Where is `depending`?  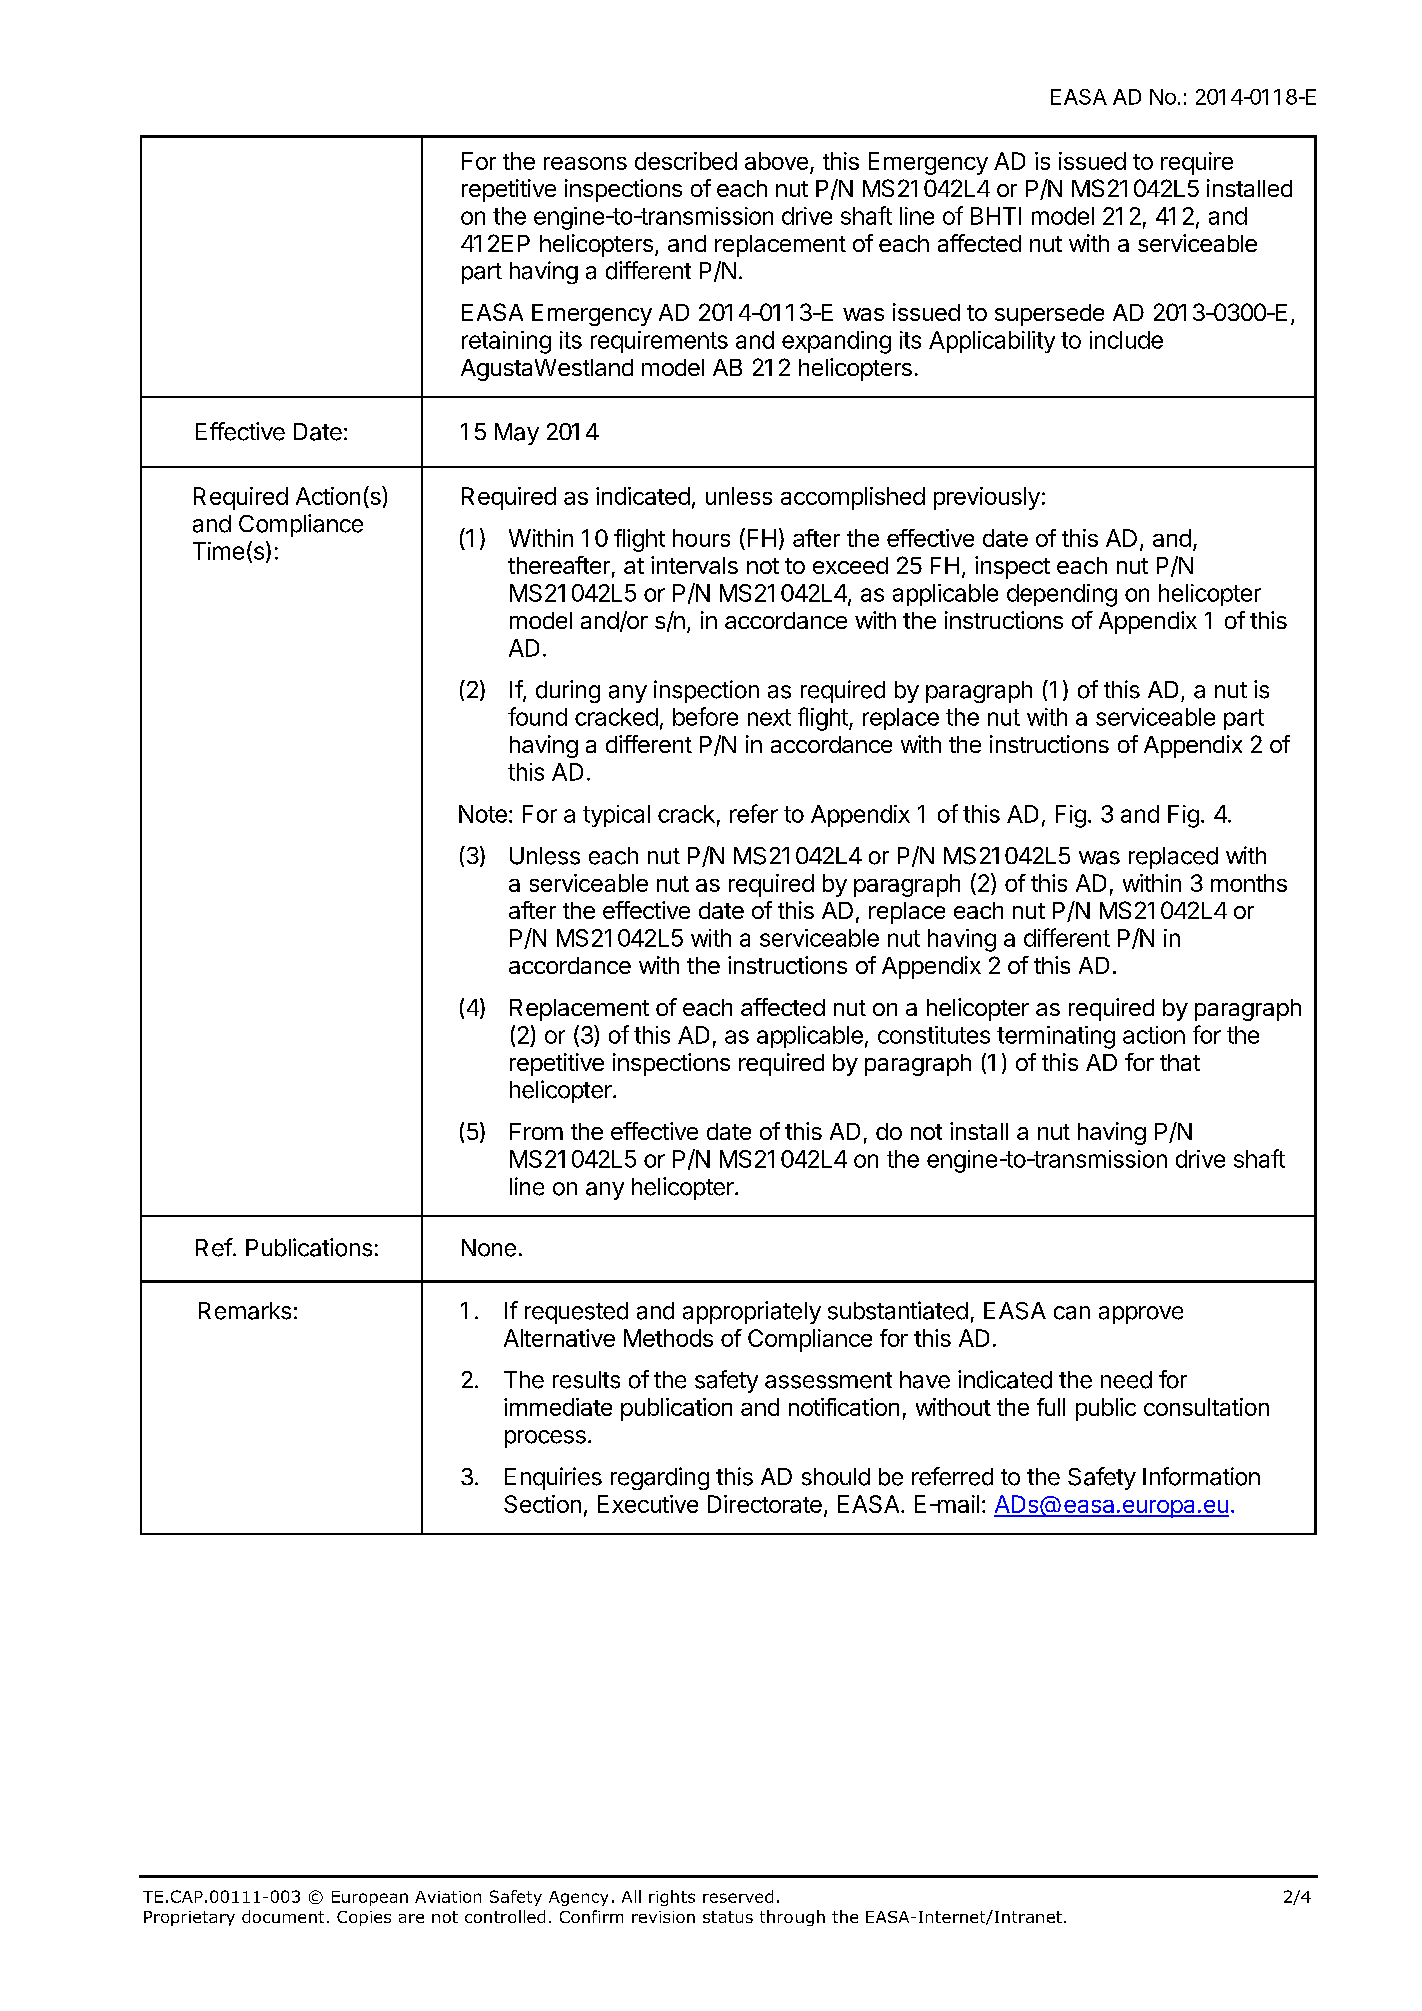 depending is located at coordinates (1062, 595).
